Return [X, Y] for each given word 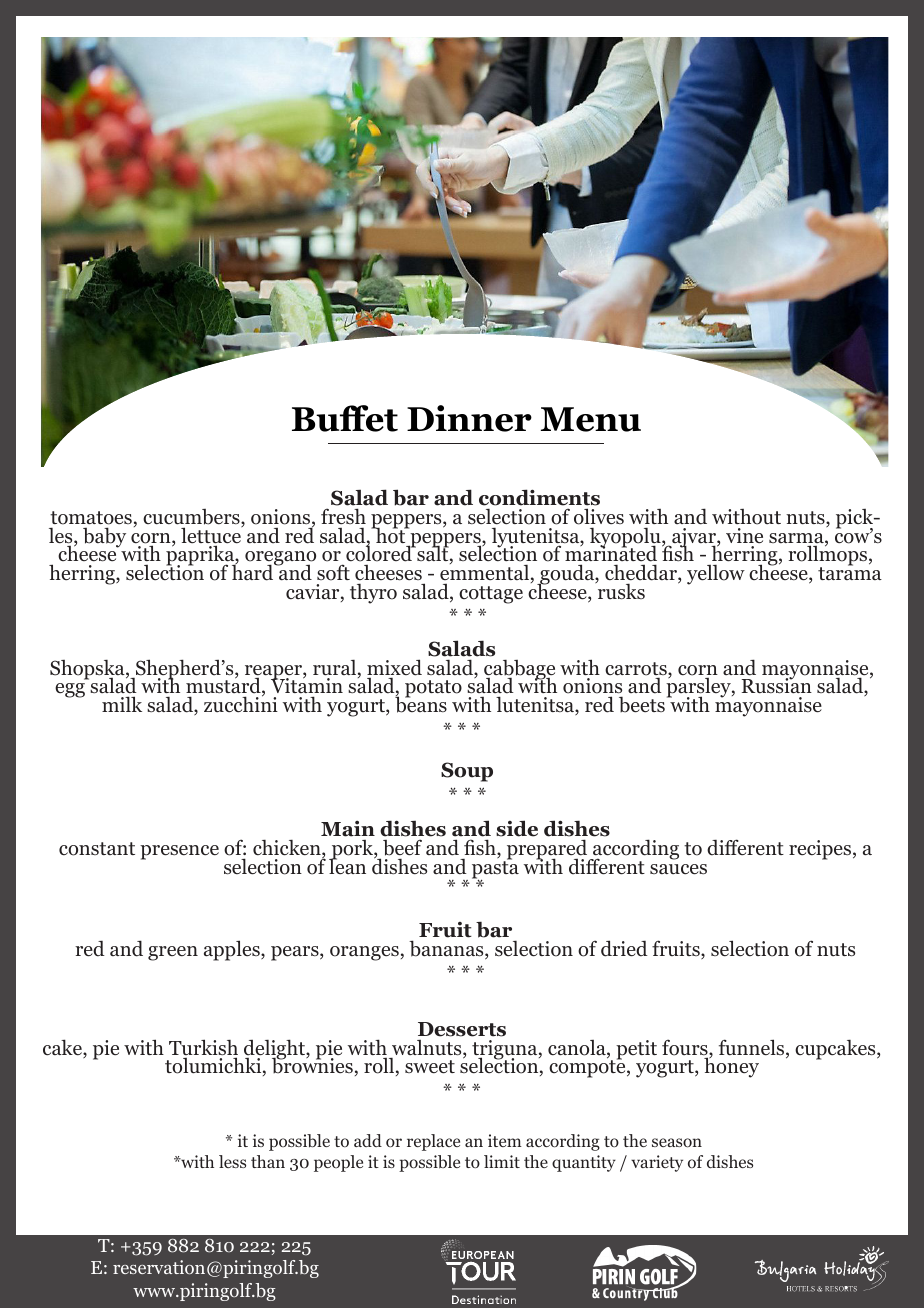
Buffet [345, 418]
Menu [591, 419]
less [232, 1161]
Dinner [469, 418]
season [677, 1143]
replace [433, 1142]
